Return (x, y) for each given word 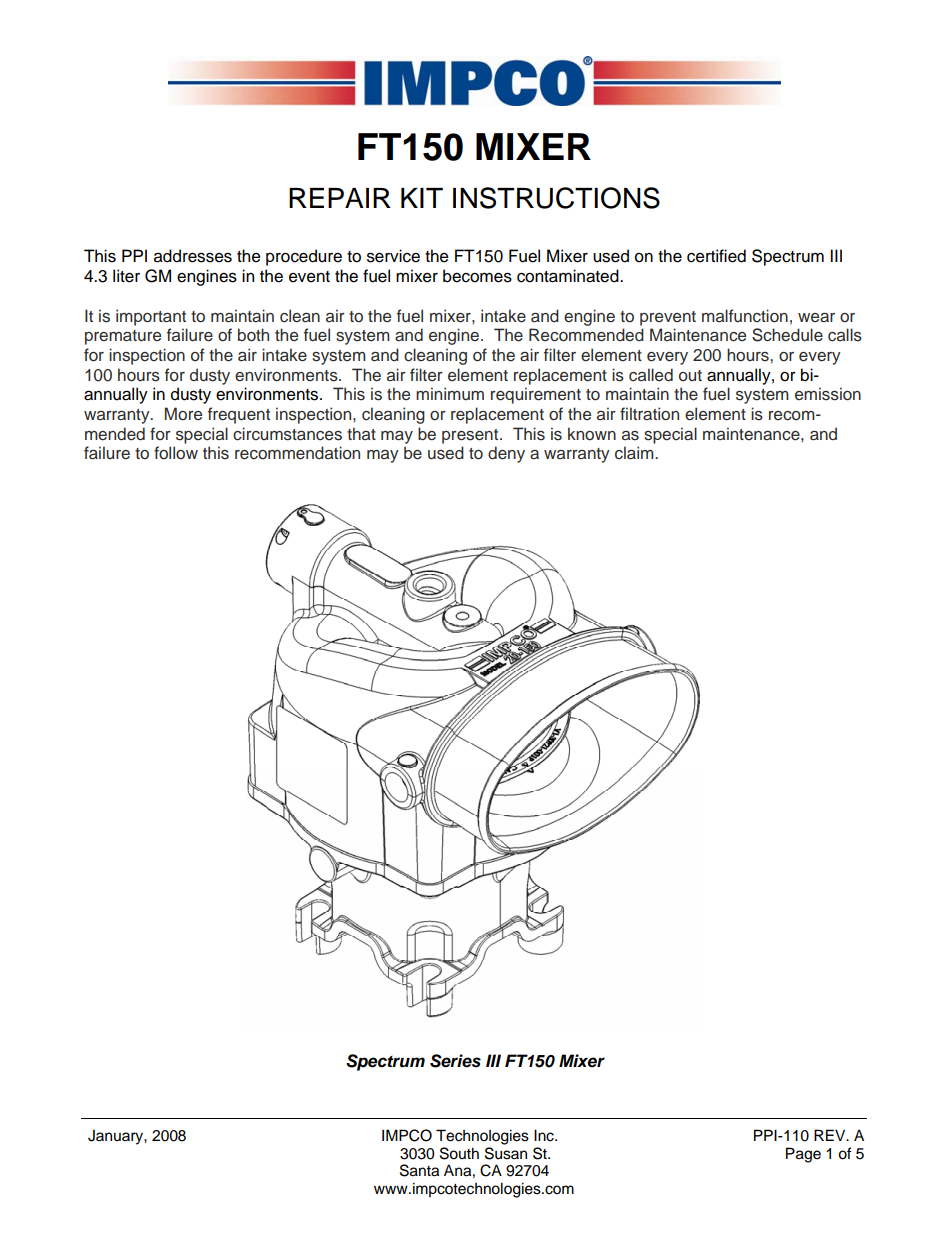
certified (716, 256)
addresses (193, 256)
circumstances (287, 434)
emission (828, 394)
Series (455, 1061)
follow (176, 453)
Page (803, 1155)
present (471, 436)
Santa (419, 1170)
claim (635, 453)
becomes (477, 276)
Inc (545, 1135)
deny (506, 454)
